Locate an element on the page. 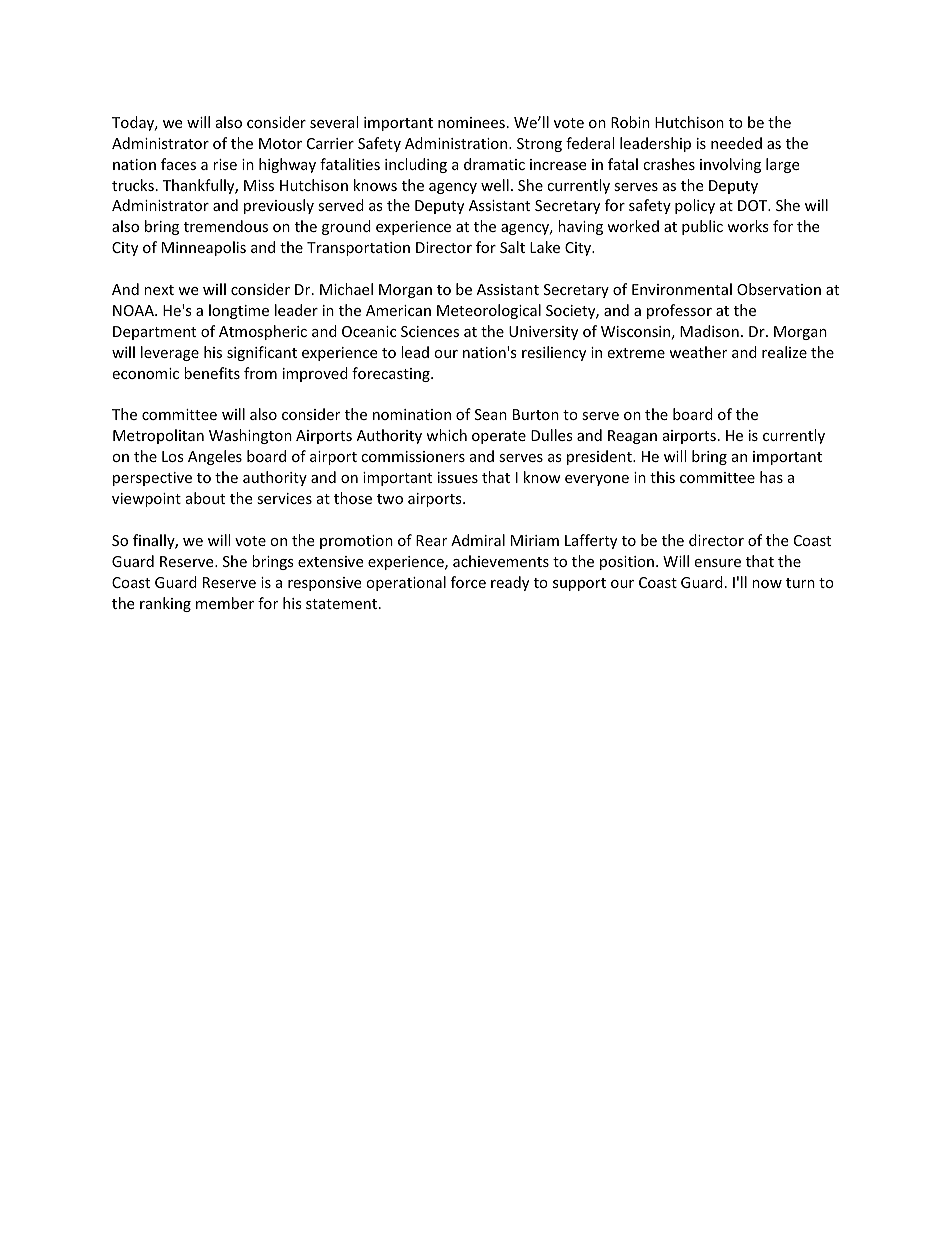  needed is located at coordinates (736, 143).
